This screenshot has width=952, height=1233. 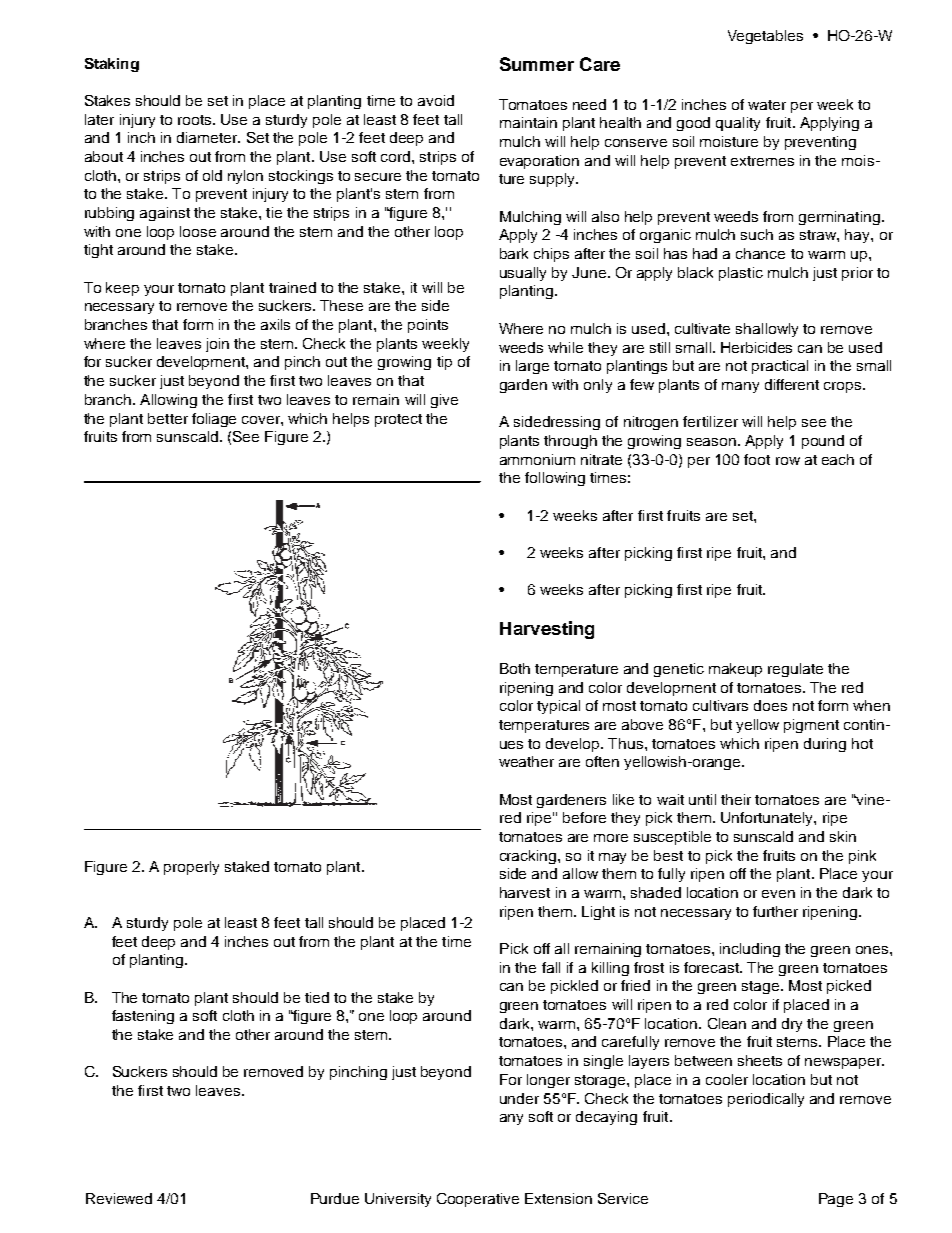 What do you see at coordinates (555, 479) in the screenshot?
I see `following` at bounding box center [555, 479].
